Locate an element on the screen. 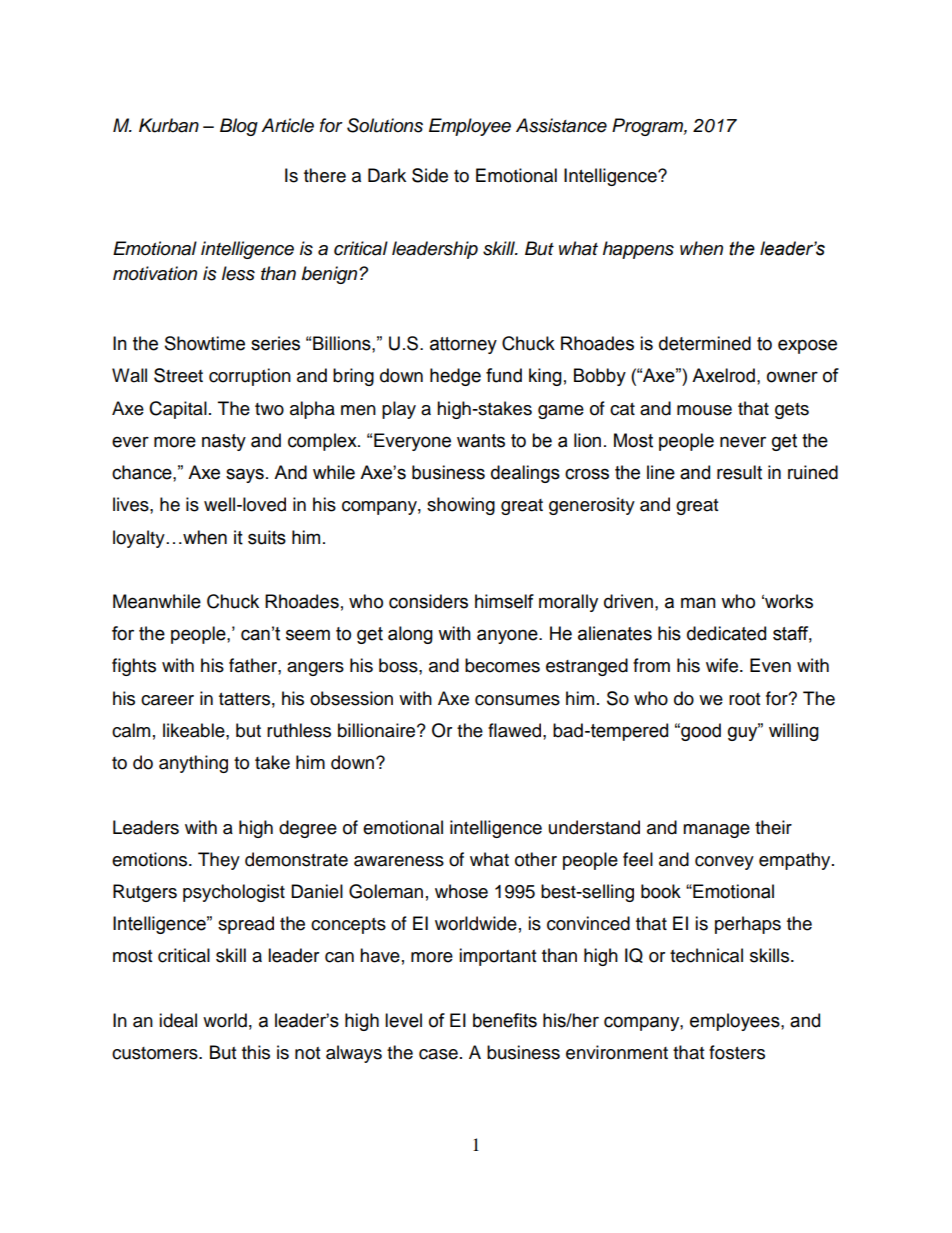 Image resolution: width=952 pixels, height=1233 pixels. Dark is located at coordinates (387, 175).
